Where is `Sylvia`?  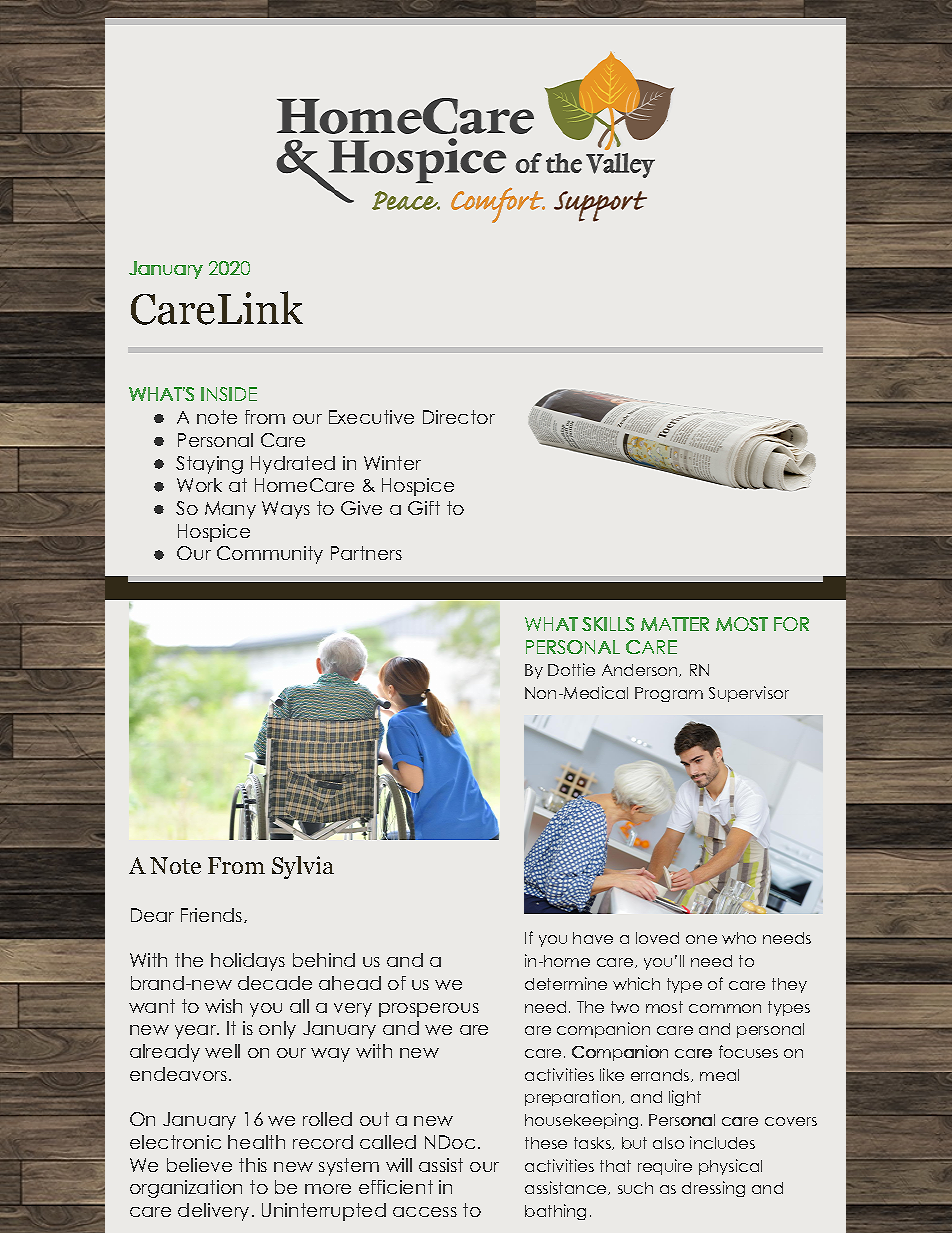
Sylvia is located at coordinates (303, 867).
